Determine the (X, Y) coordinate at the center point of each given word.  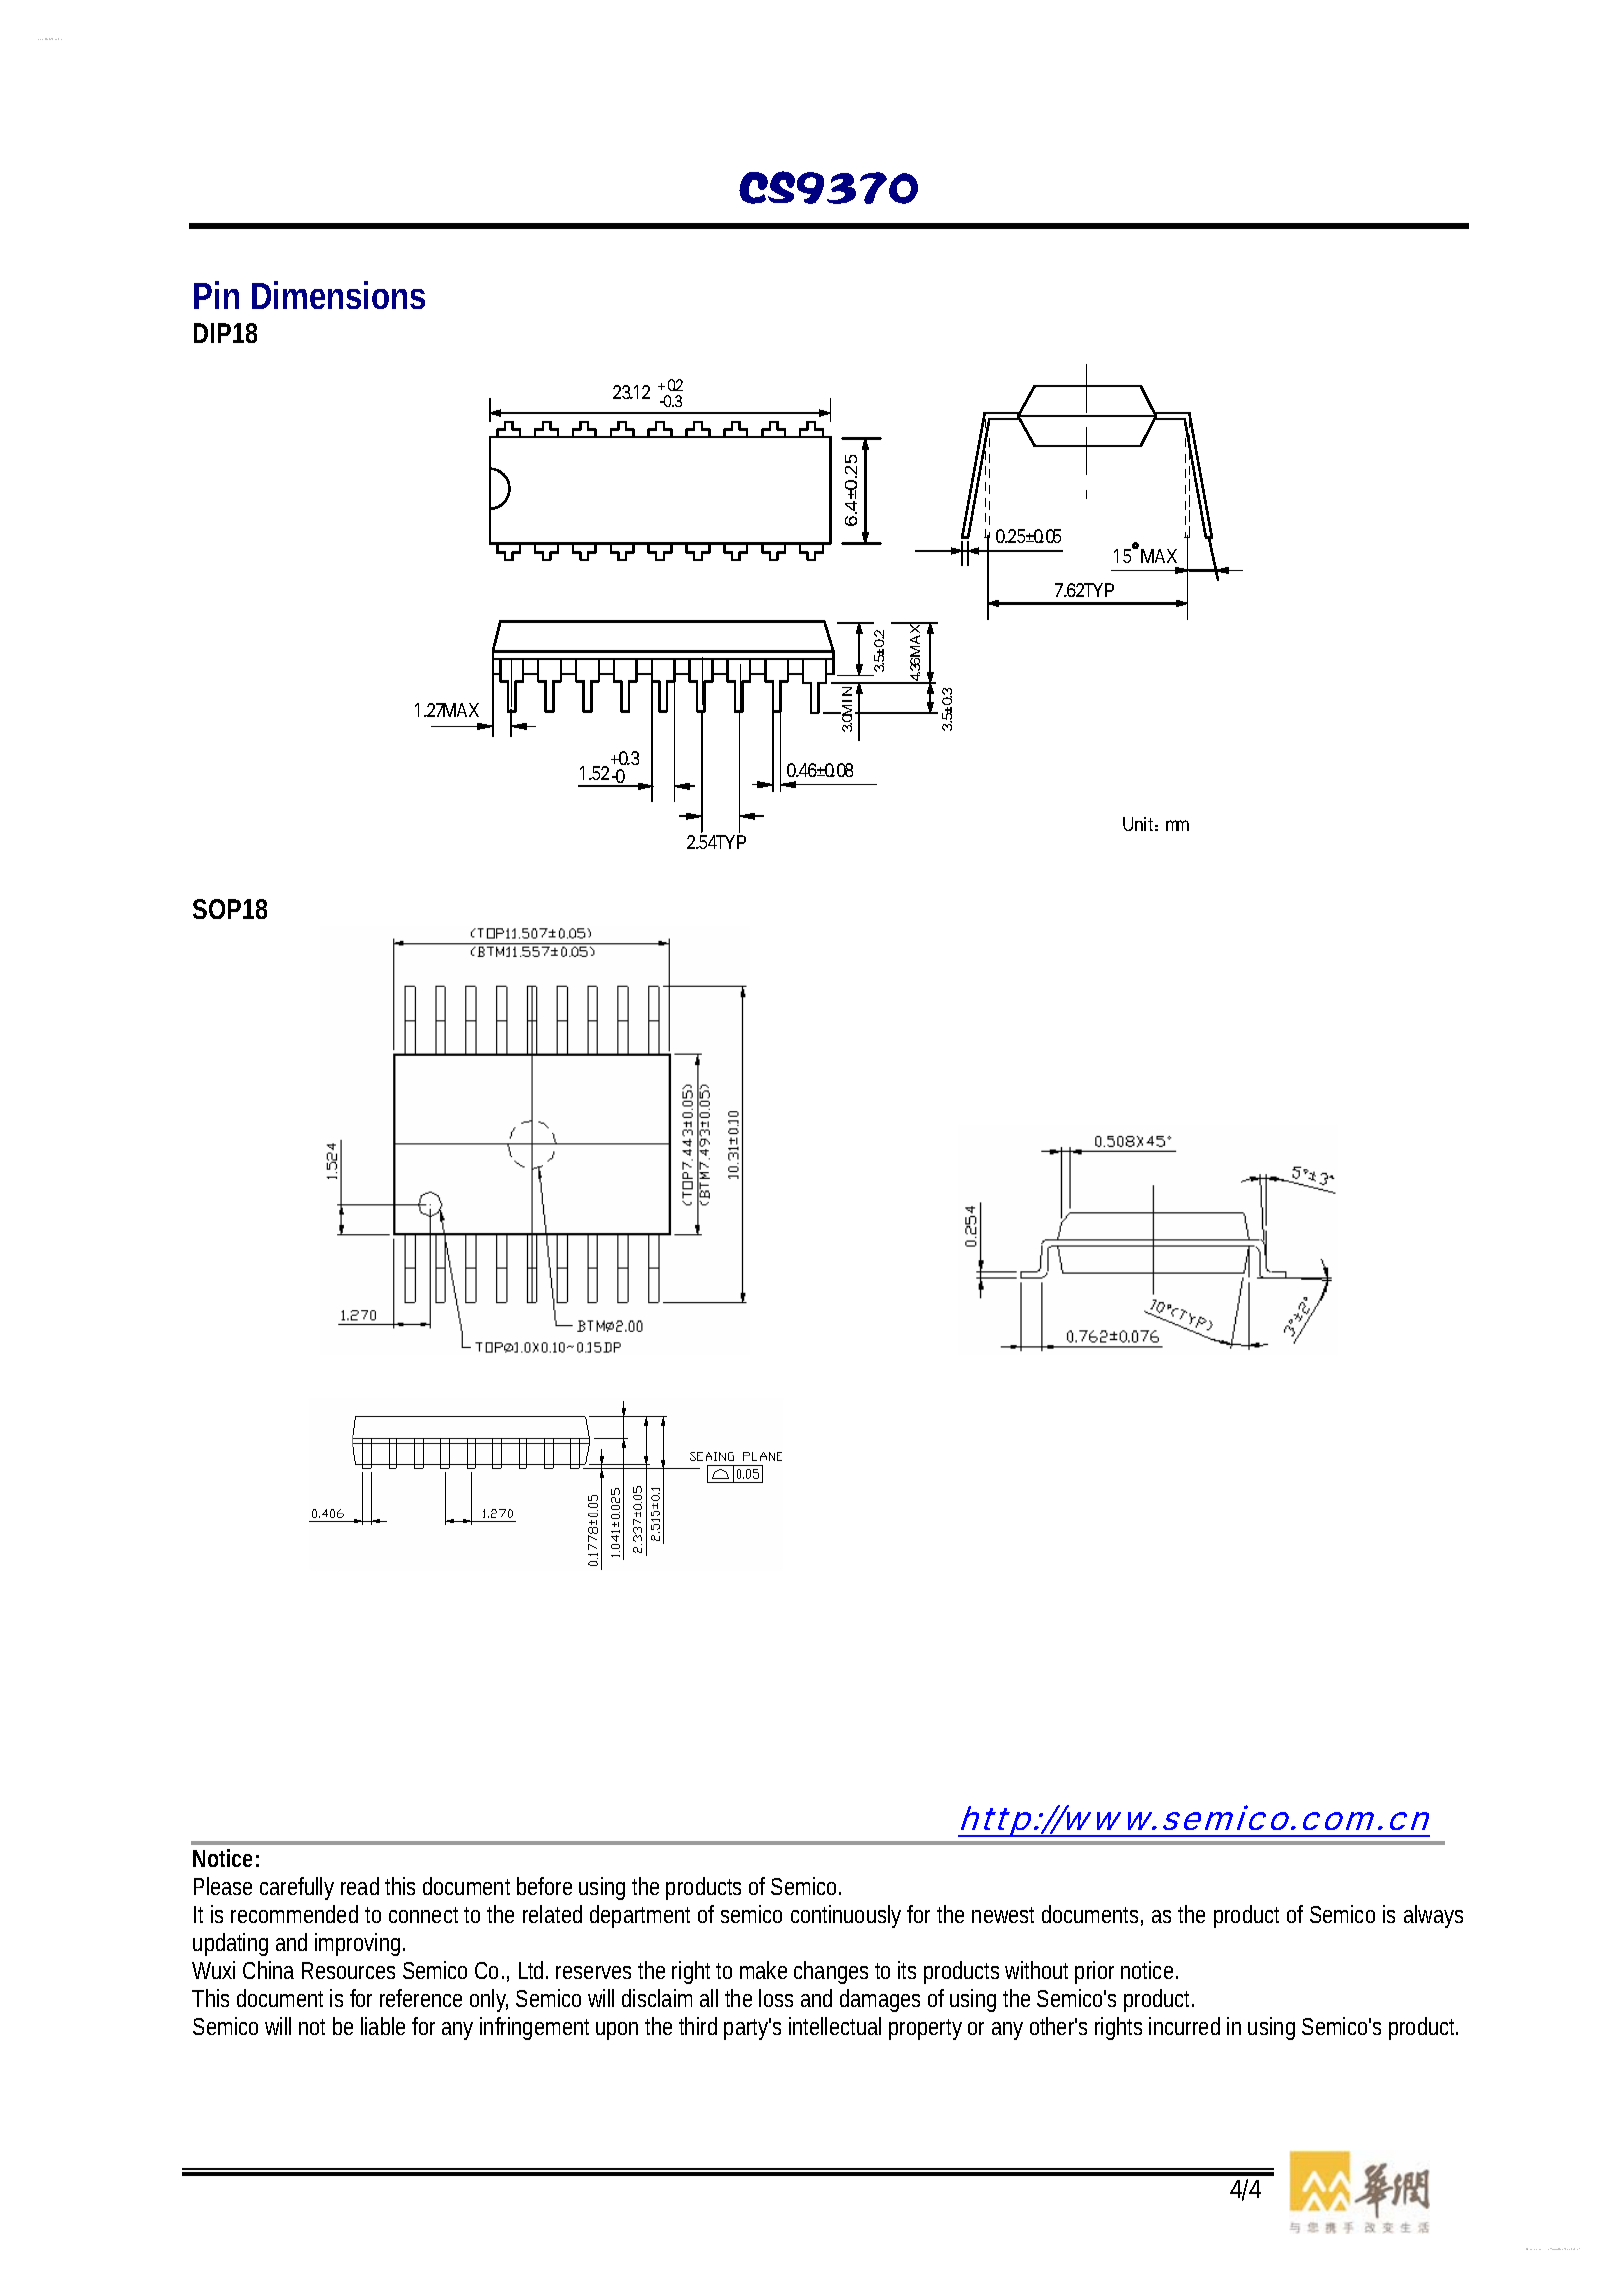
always (1433, 1916)
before (544, 1886)
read (360, 1886)
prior (1094, 1972)
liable (383, 2026)
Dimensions (338, 295)
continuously (846, 1916)
